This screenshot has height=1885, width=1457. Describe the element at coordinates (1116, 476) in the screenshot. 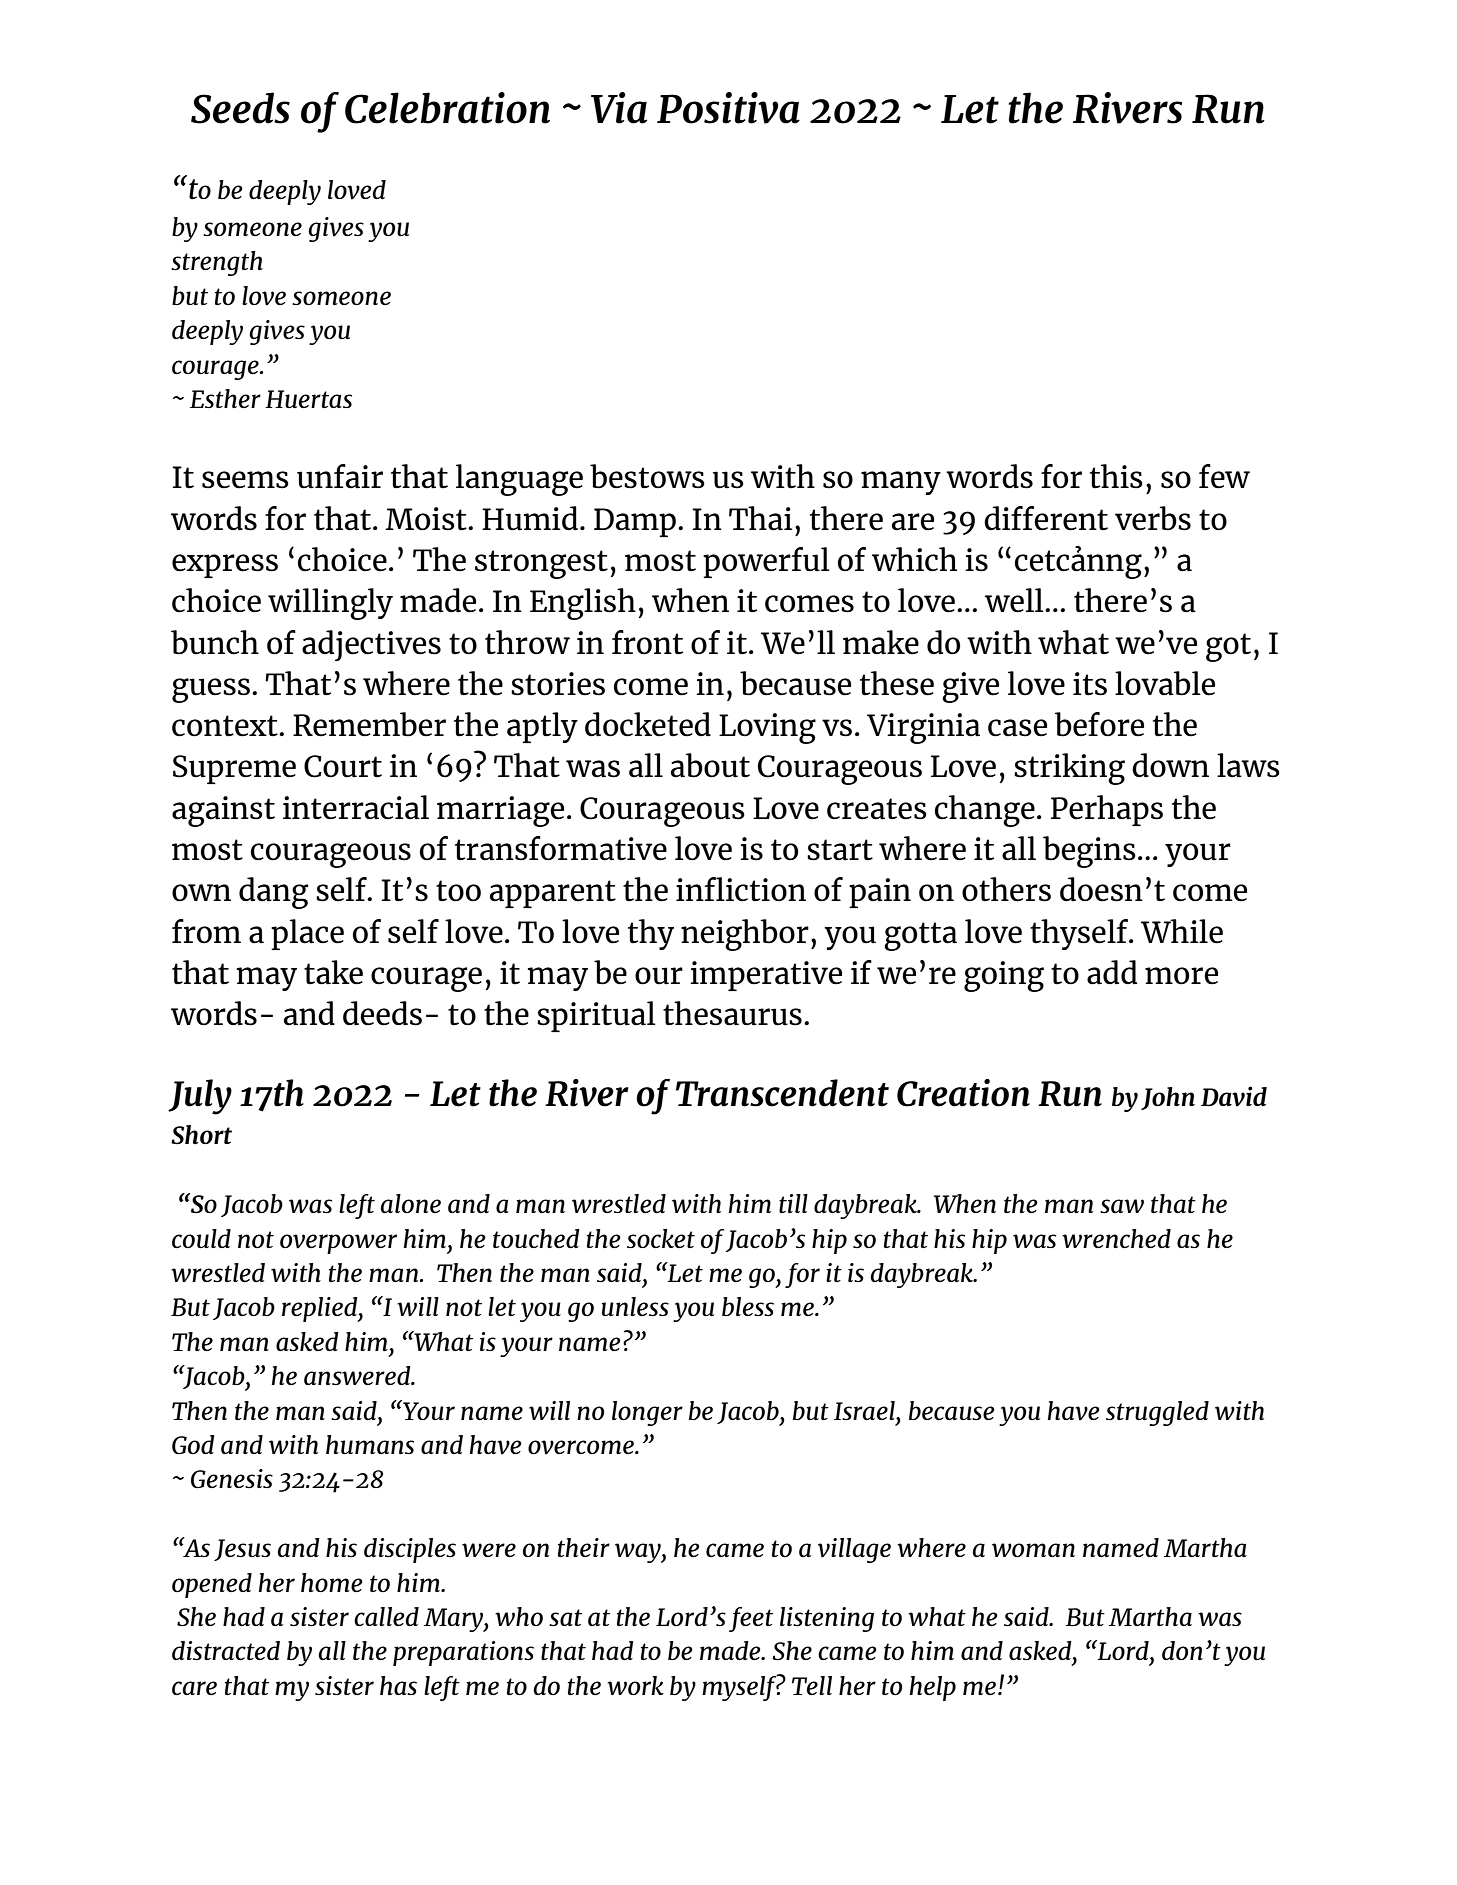

I see `this` at that location.
